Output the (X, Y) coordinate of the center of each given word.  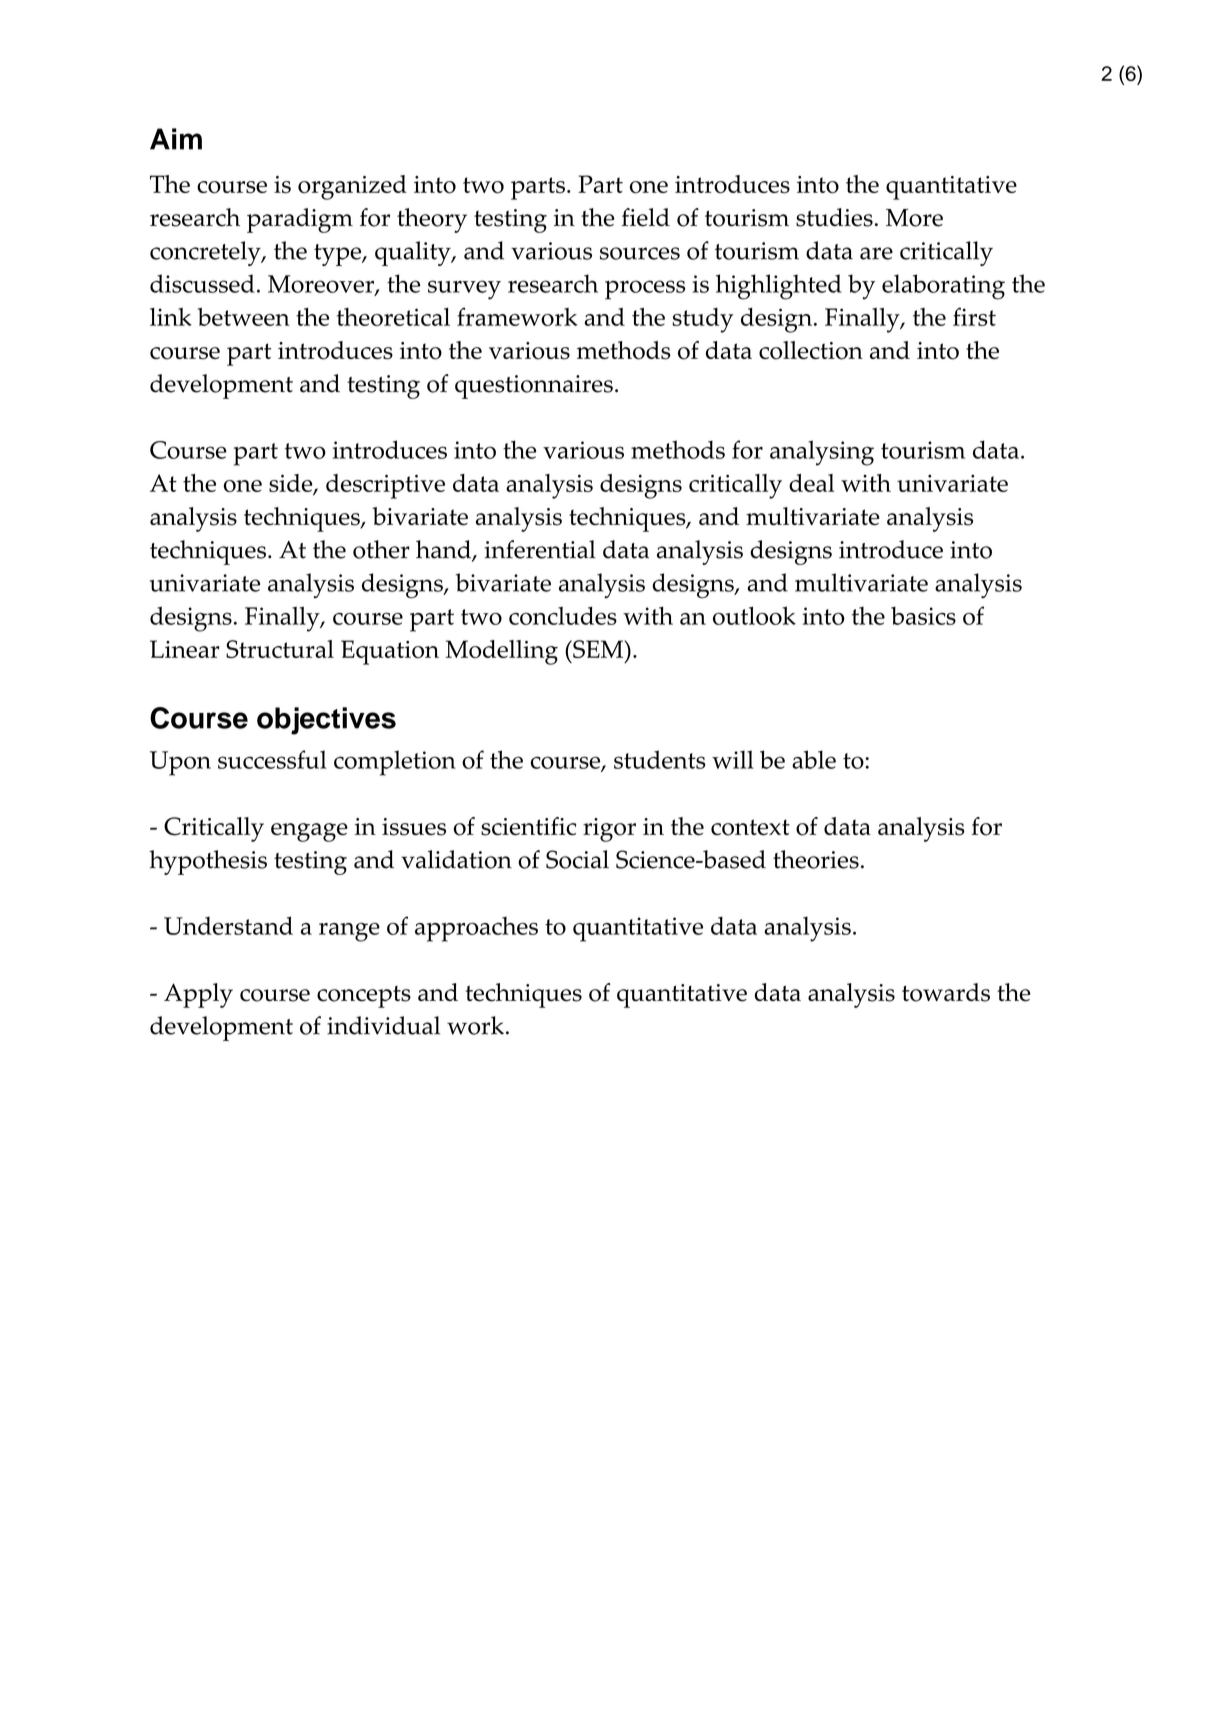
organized (352, 187)
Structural (280, 649)
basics (923, 616)
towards (946, 992)
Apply (198, 995)
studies (834, 217)
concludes (563, 615)
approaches (476, 929)
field (646, 217)
